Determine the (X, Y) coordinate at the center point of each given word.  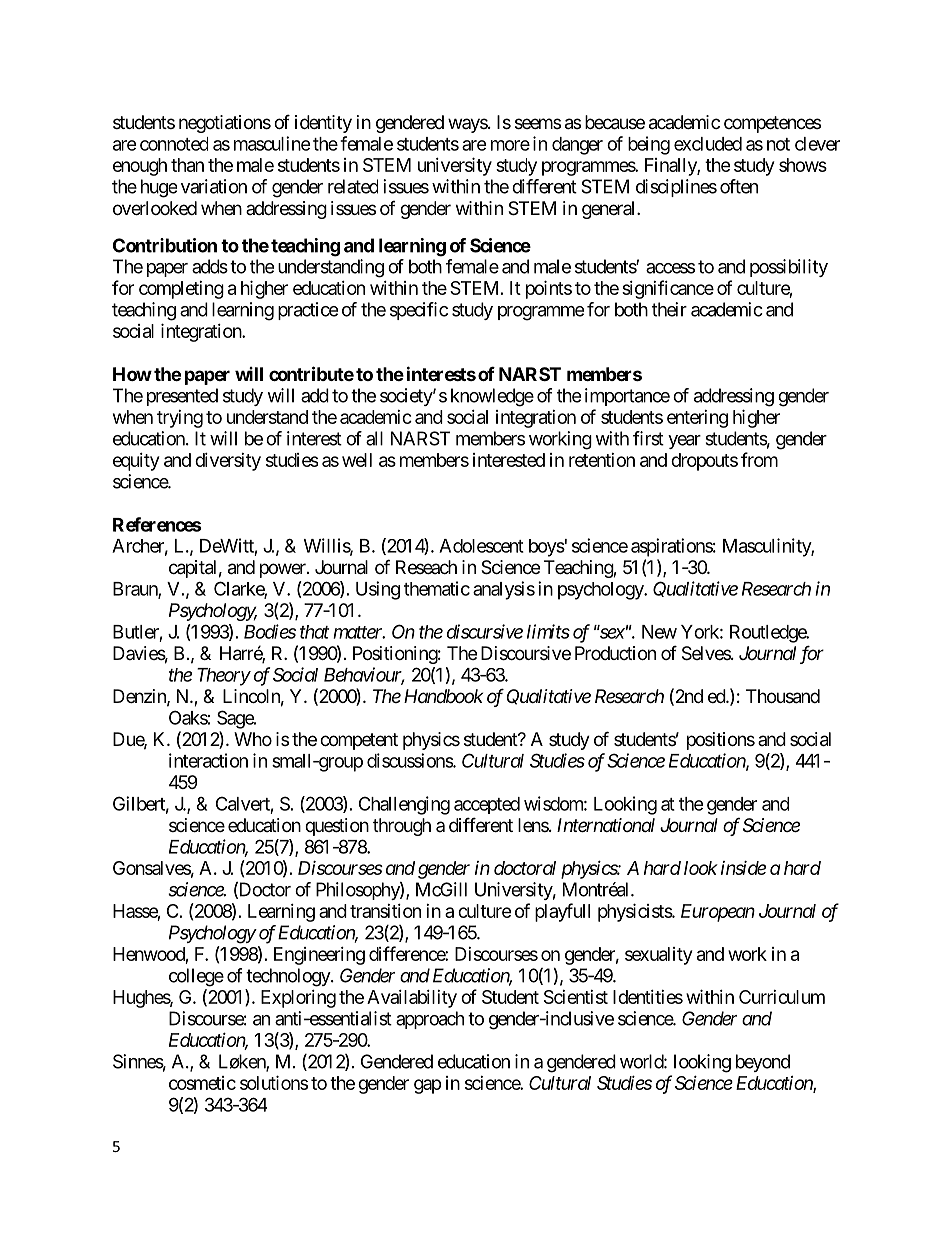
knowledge (492, 397)
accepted (487, 805)
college (196, 977)
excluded (708, 144)
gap (428, 1086)
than (187, 165)
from (759, 459)
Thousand (783, 696)
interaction (208, 760)
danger (577, 146)
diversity (228, 462)
